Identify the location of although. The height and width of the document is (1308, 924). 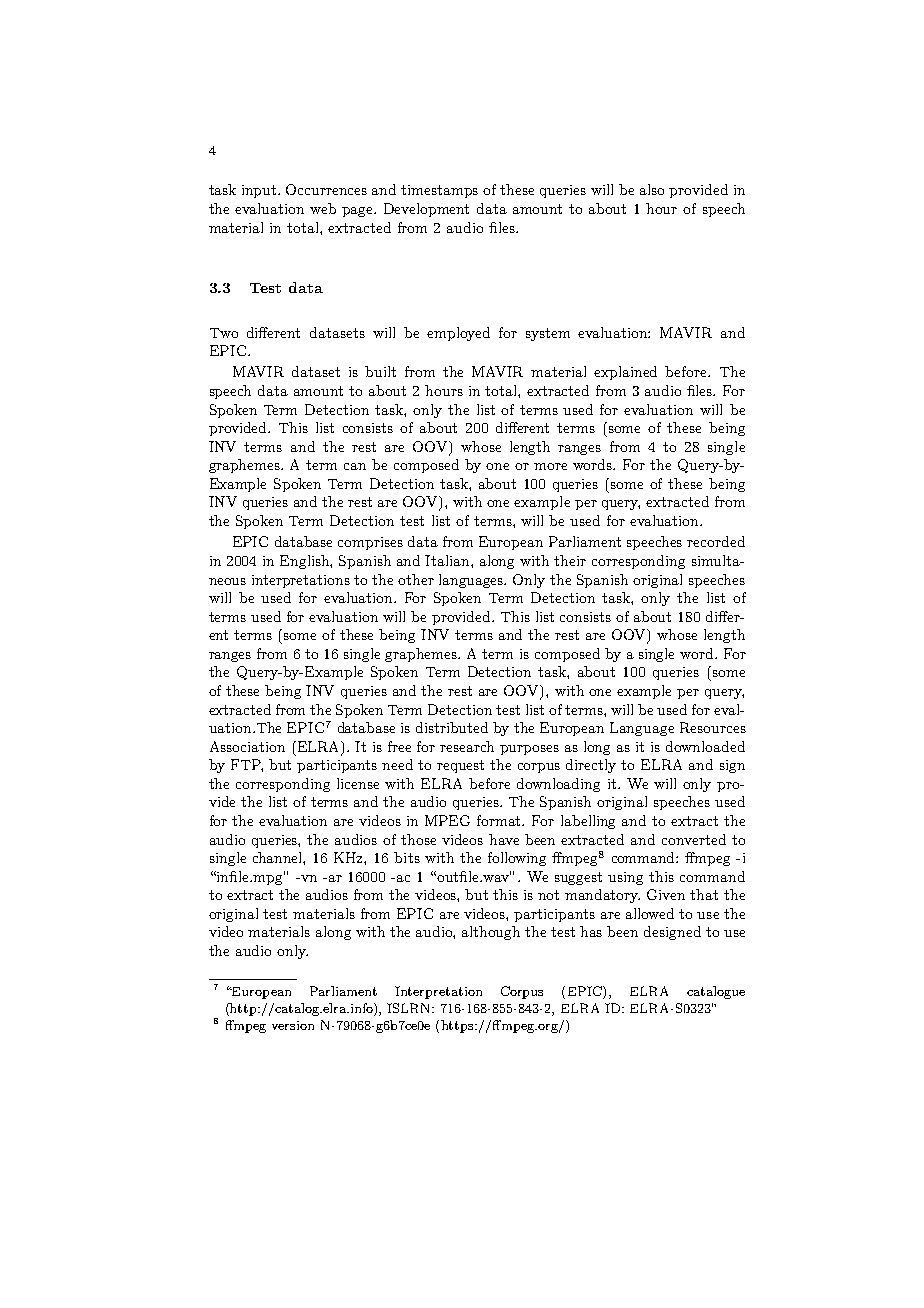
(491, 933).
